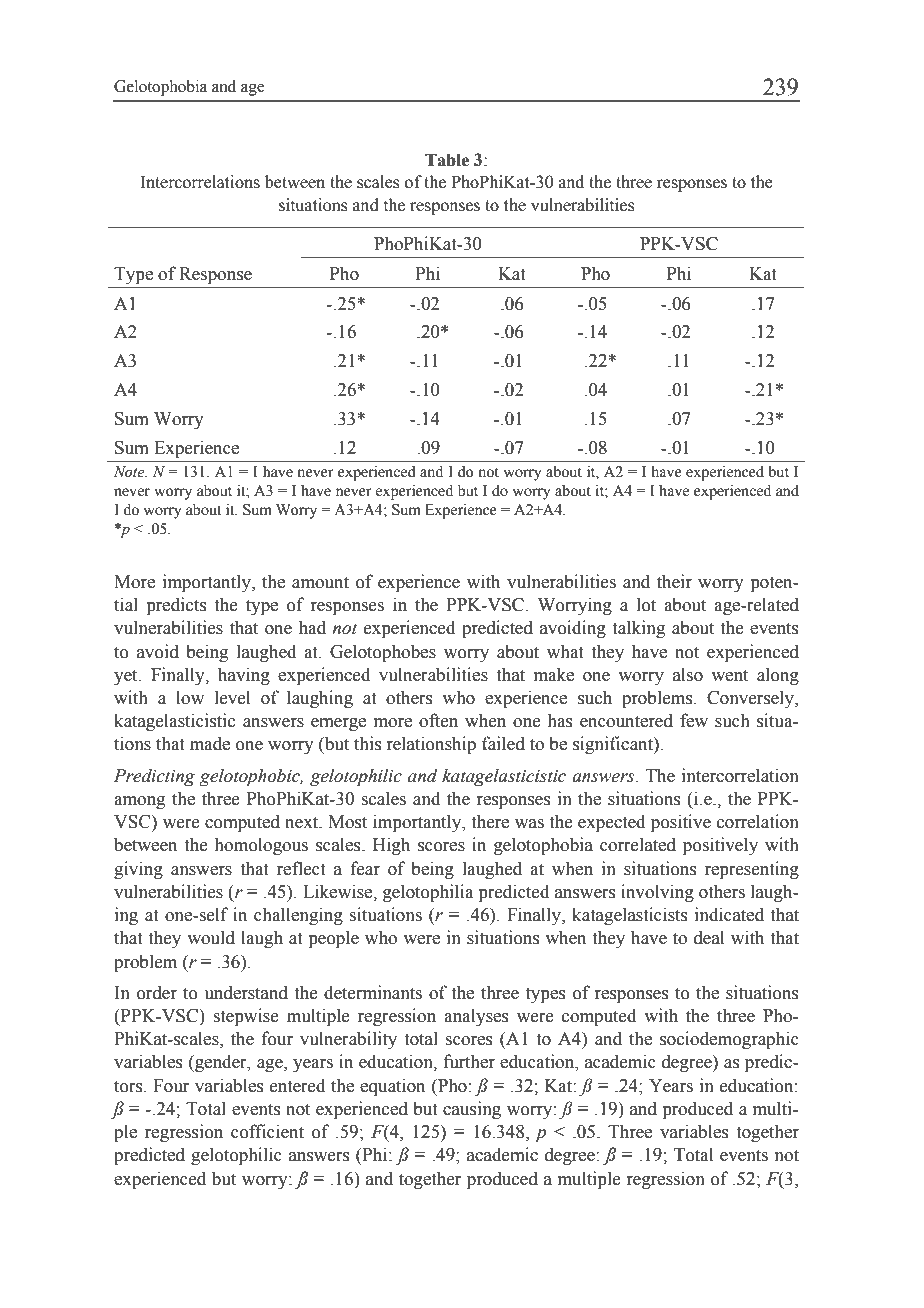  Describe the element at coordinates (694, 720) in the document. I see `few` at that location.
